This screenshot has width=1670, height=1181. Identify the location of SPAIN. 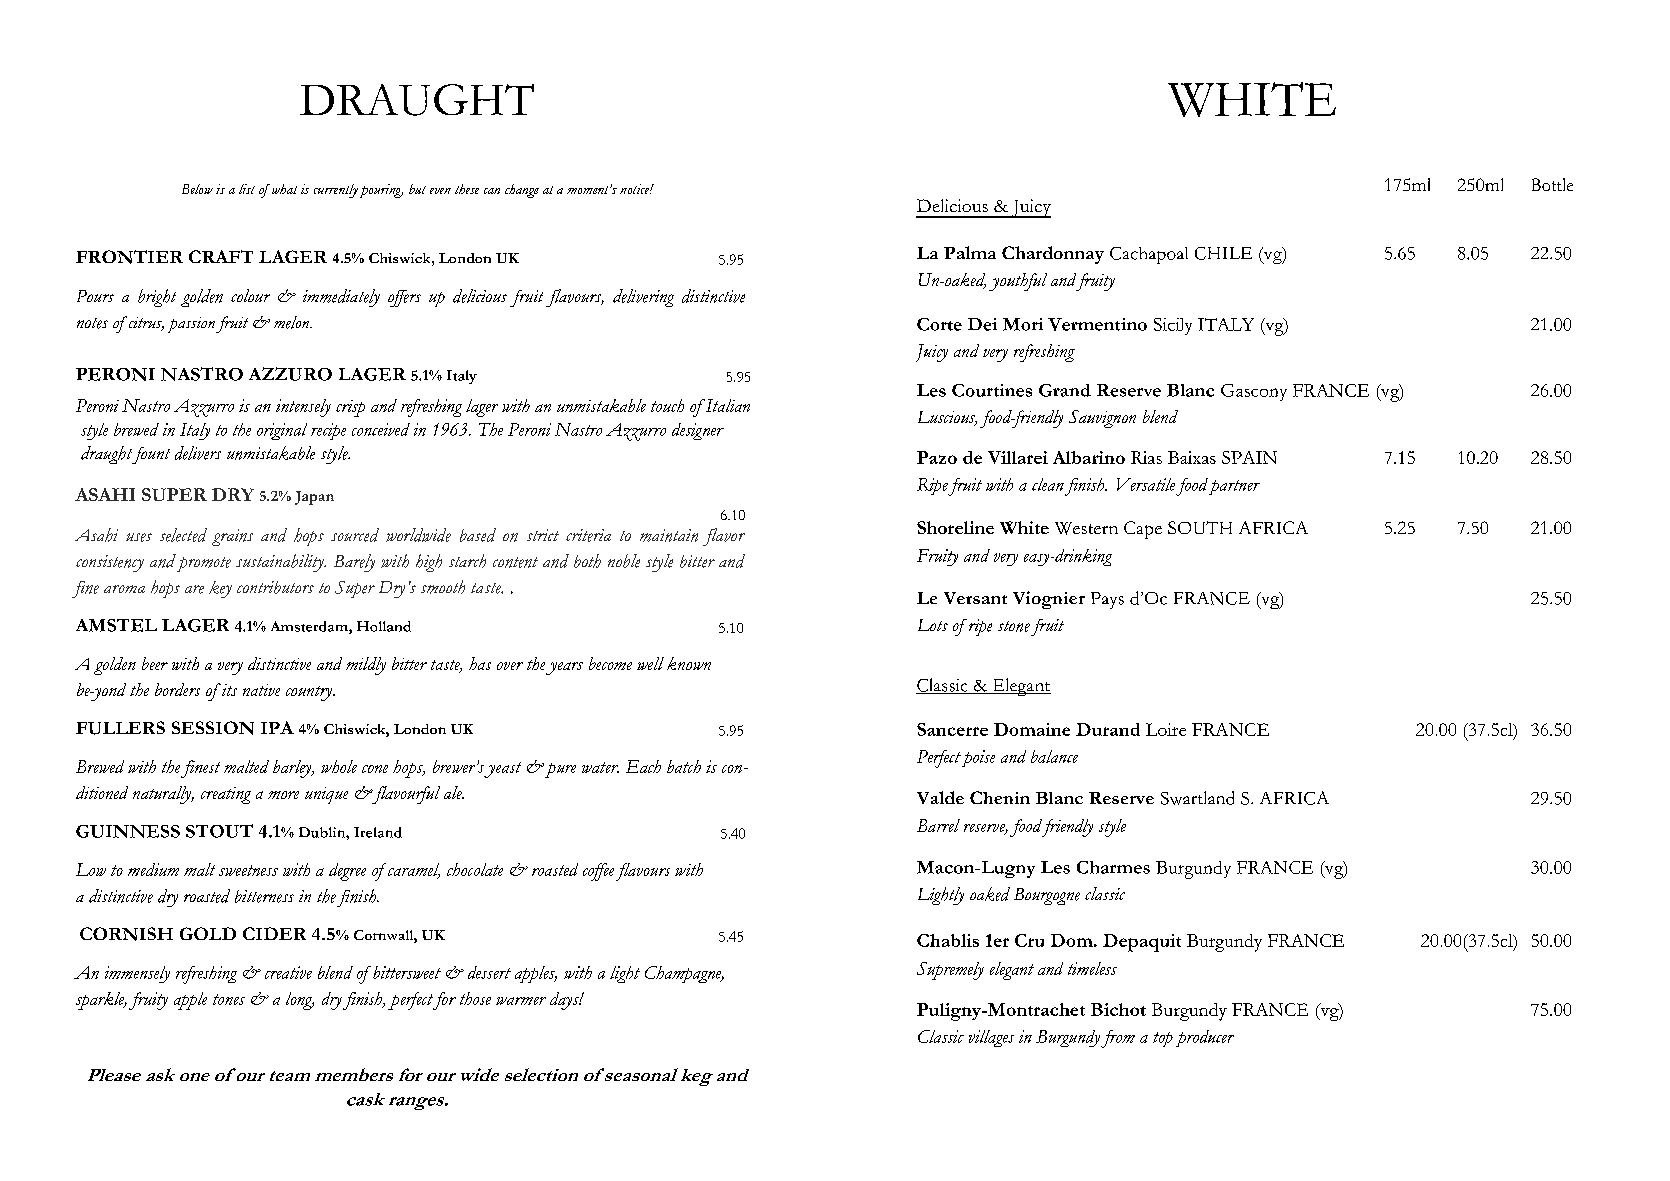
(1249, 457).
